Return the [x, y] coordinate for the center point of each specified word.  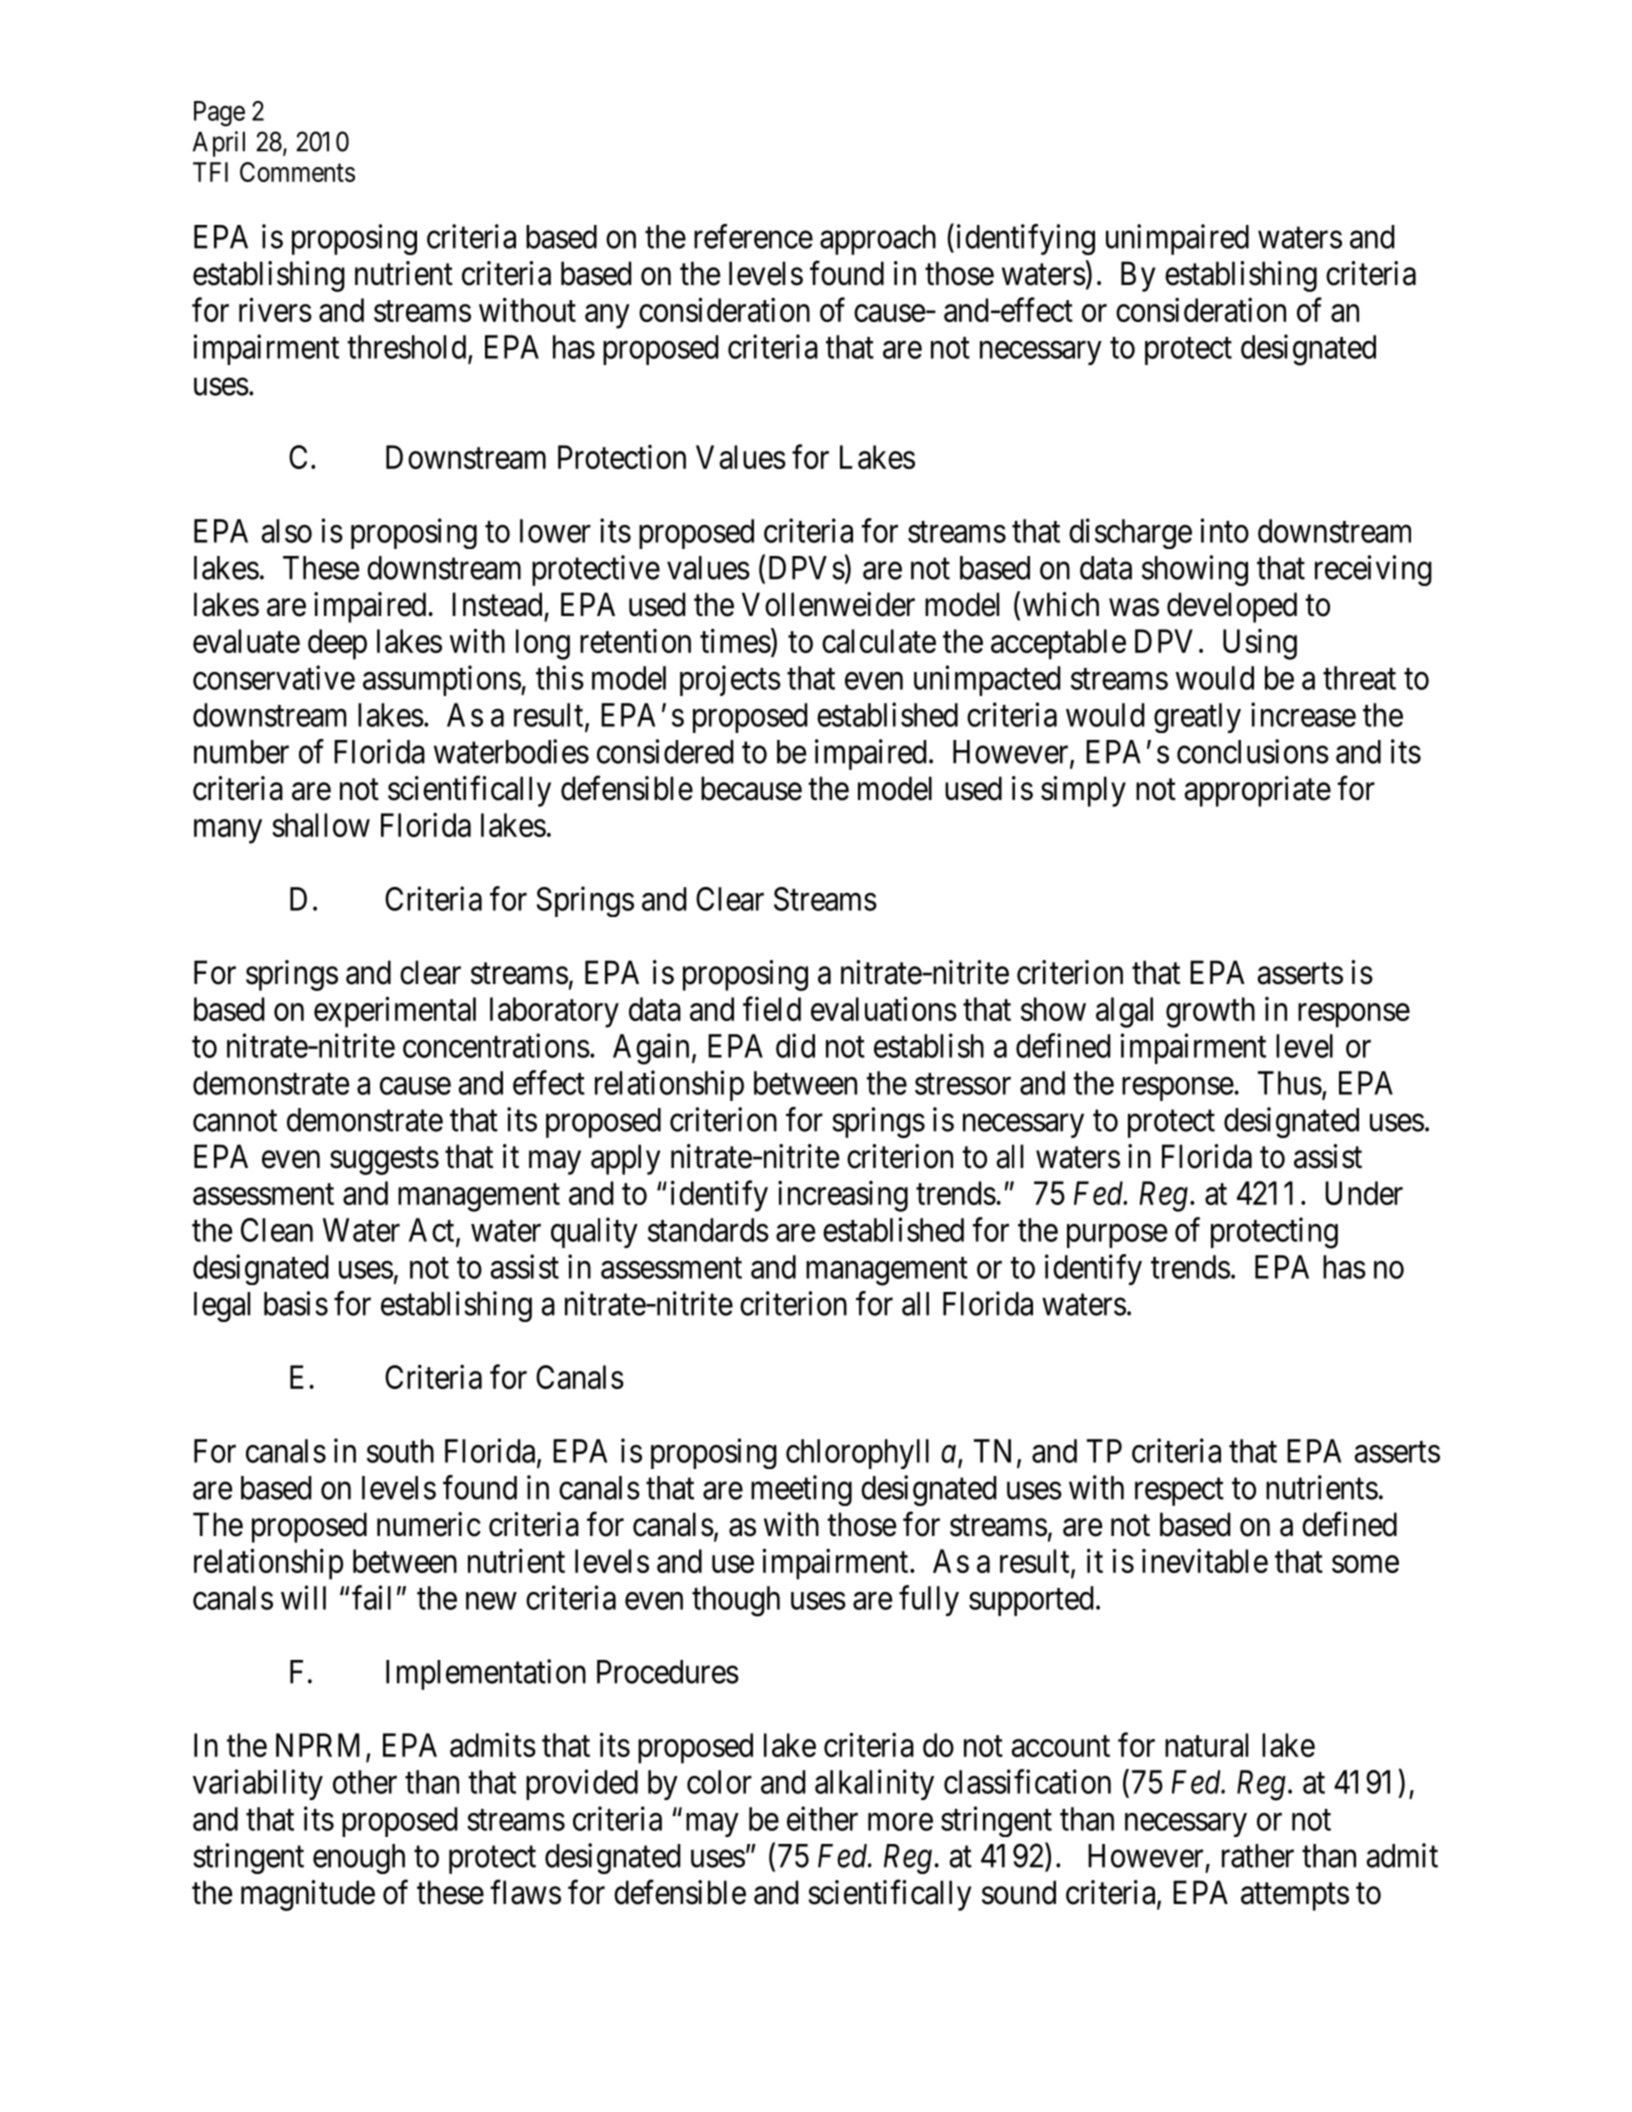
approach [878, 240]
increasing [843, 1196]
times [735, 640]
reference [753, 236]
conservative [274, 677]
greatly [1197, 718]
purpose [1117, 1236]
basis [296, 1303]
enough [359, 1859]
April [219, 144]
